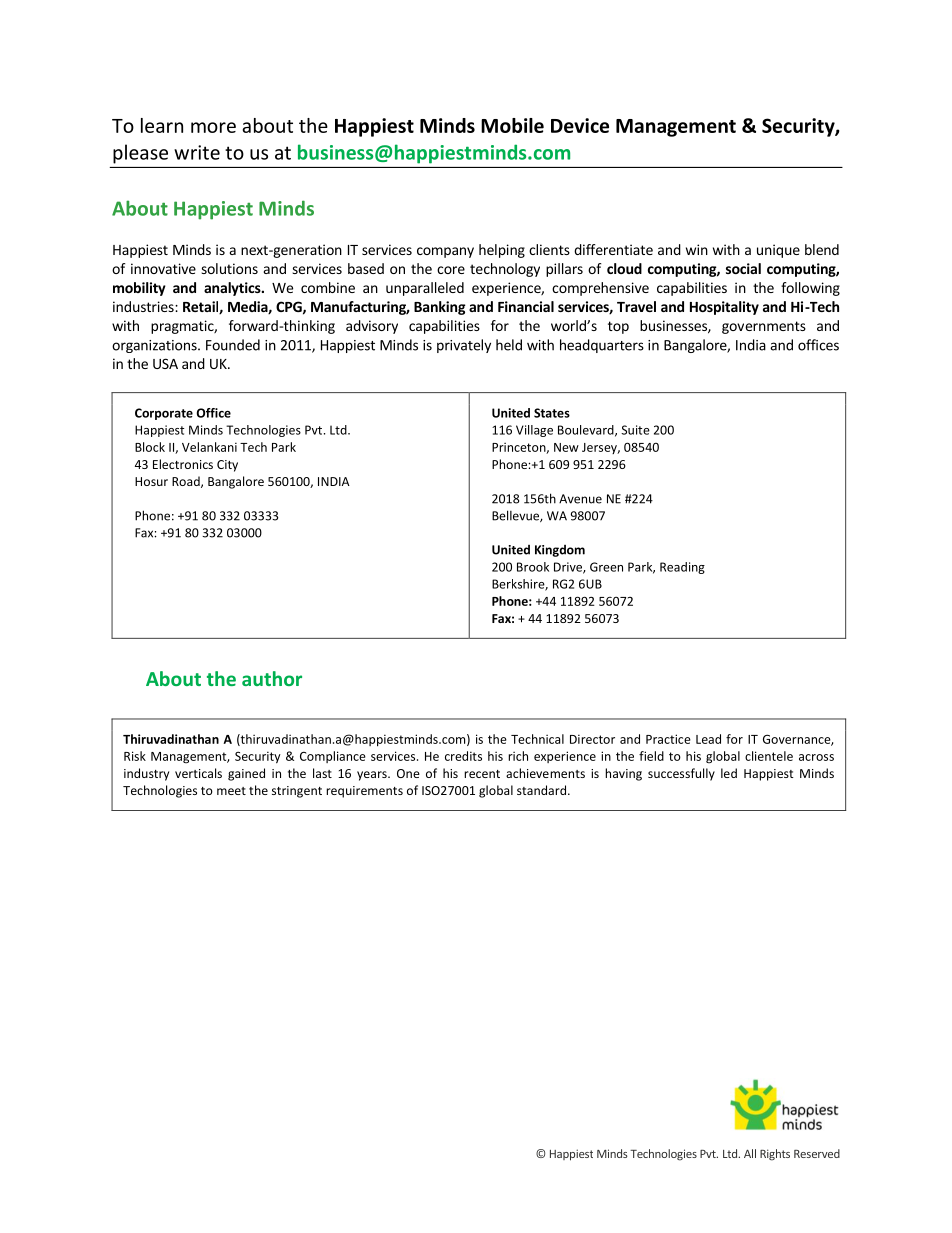  What do you see at coordinates (534, 431) in the screenshot?
I see `Village` at bounding box center [534, 431].
